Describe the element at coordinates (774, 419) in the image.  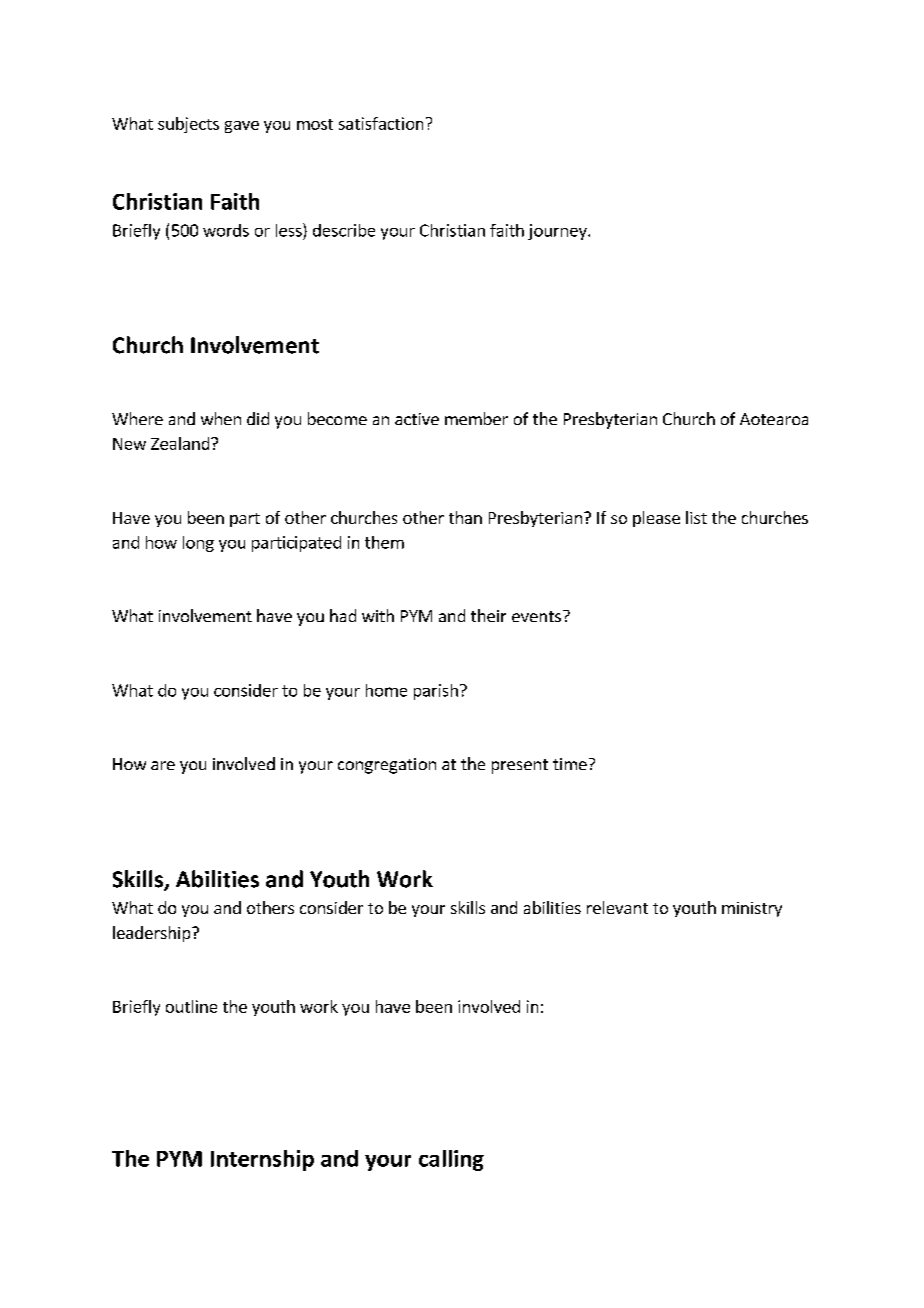
I see `Aotearoa` at that location.
